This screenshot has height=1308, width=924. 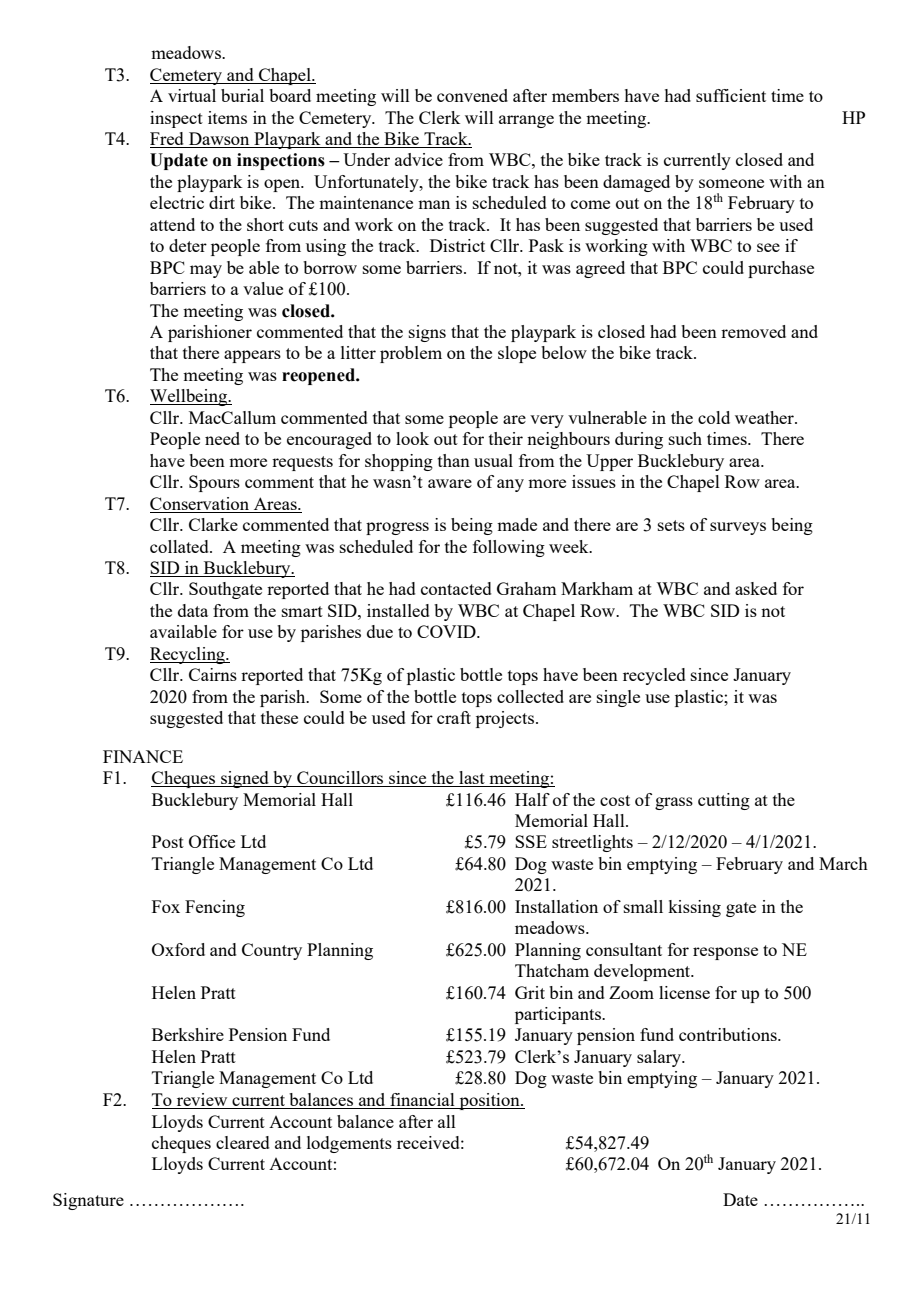 What do you see at coordinates (447, 631) in the screenshot?
I see `COVID` at bounding box center [447, 631].
